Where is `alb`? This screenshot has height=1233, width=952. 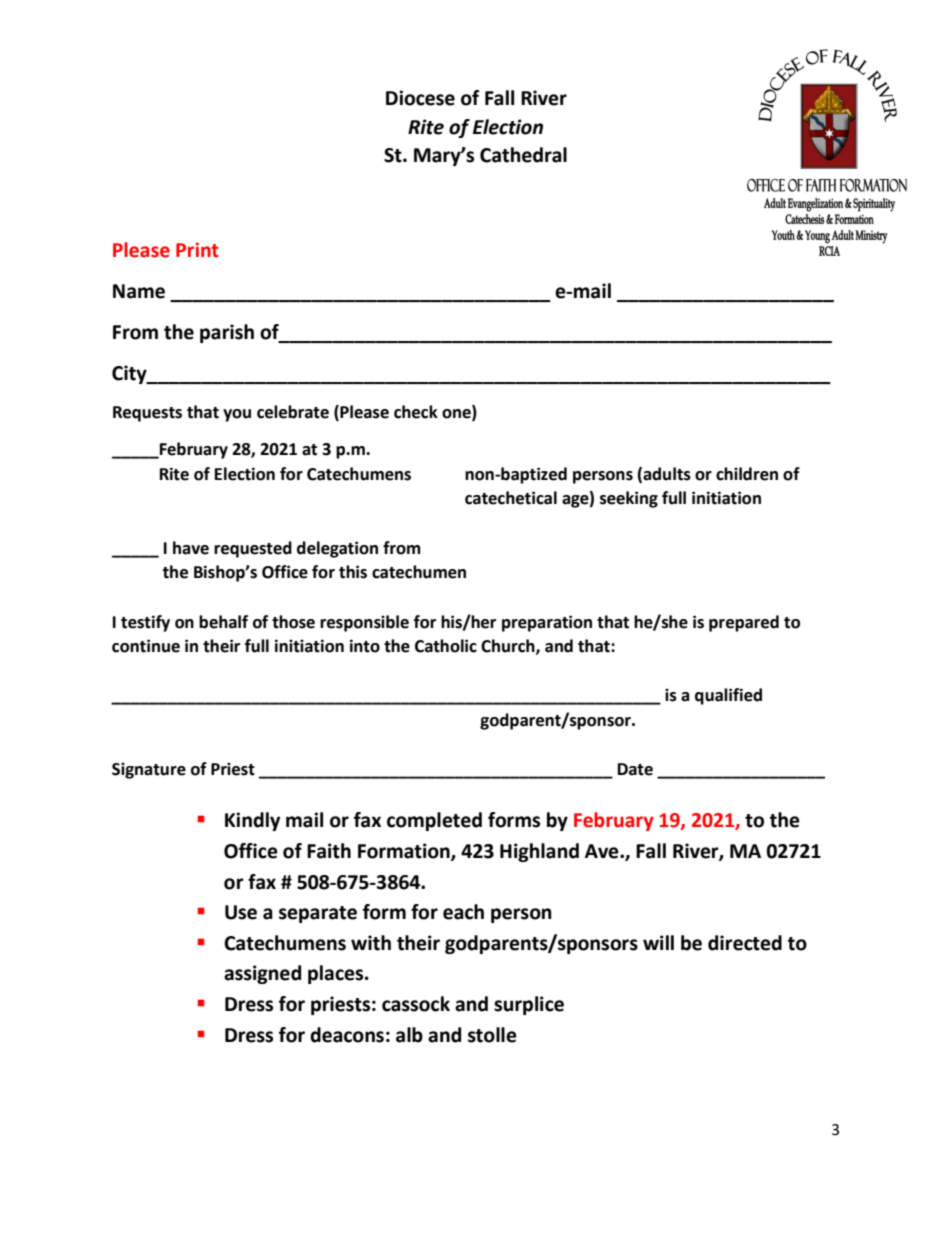 alb is located at coordinates (409, 1035).
